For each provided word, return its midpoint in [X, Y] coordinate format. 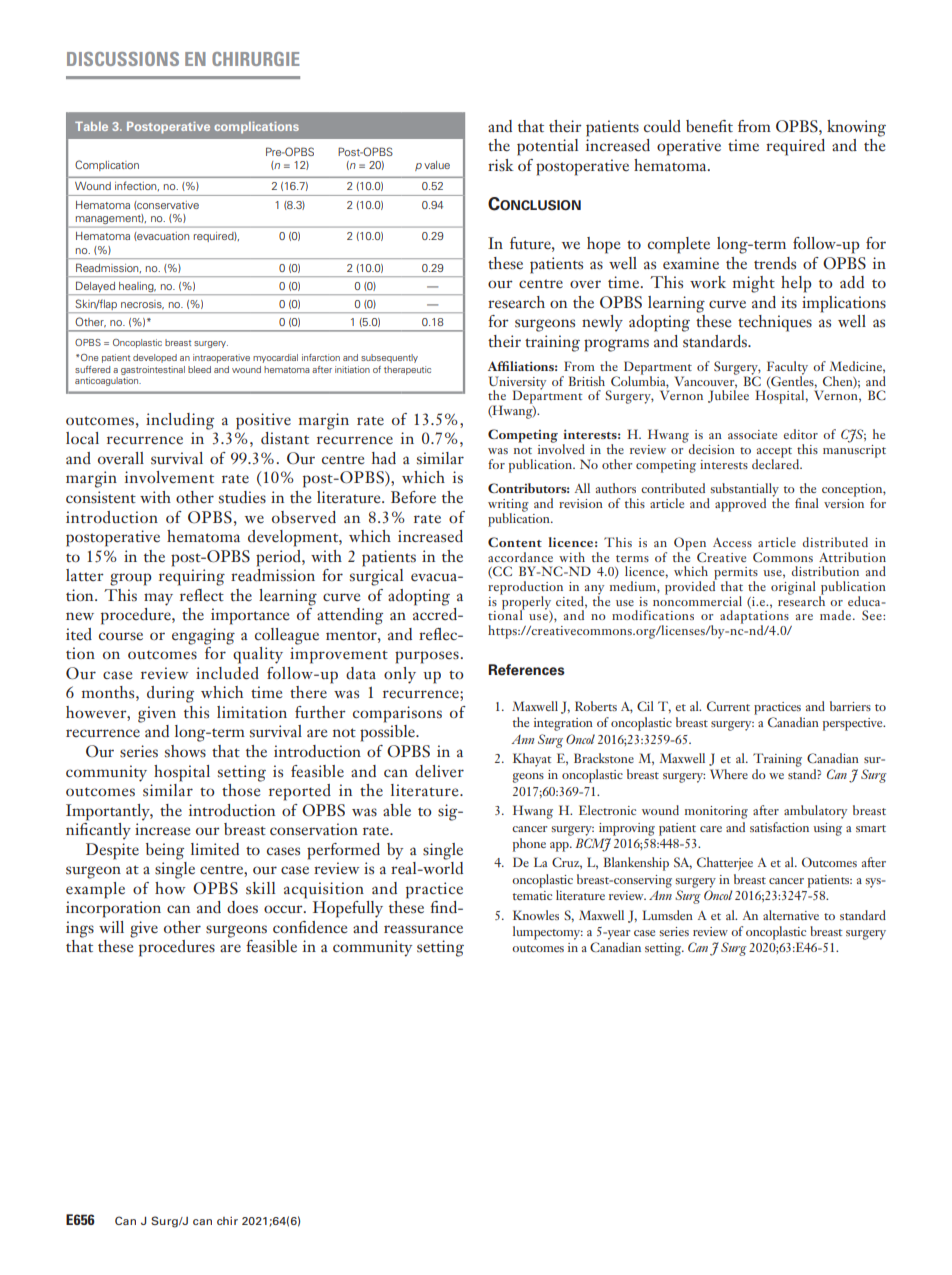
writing [508, 506]
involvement [169, 477]
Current [728, 706]
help [796, 284]
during [170, 694]
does [242, 907]
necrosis [142, 304]
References [526, 670]
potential [547, 147]
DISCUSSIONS [123, 59]
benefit [709, 126]
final [807, 503]
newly [602, 323]
